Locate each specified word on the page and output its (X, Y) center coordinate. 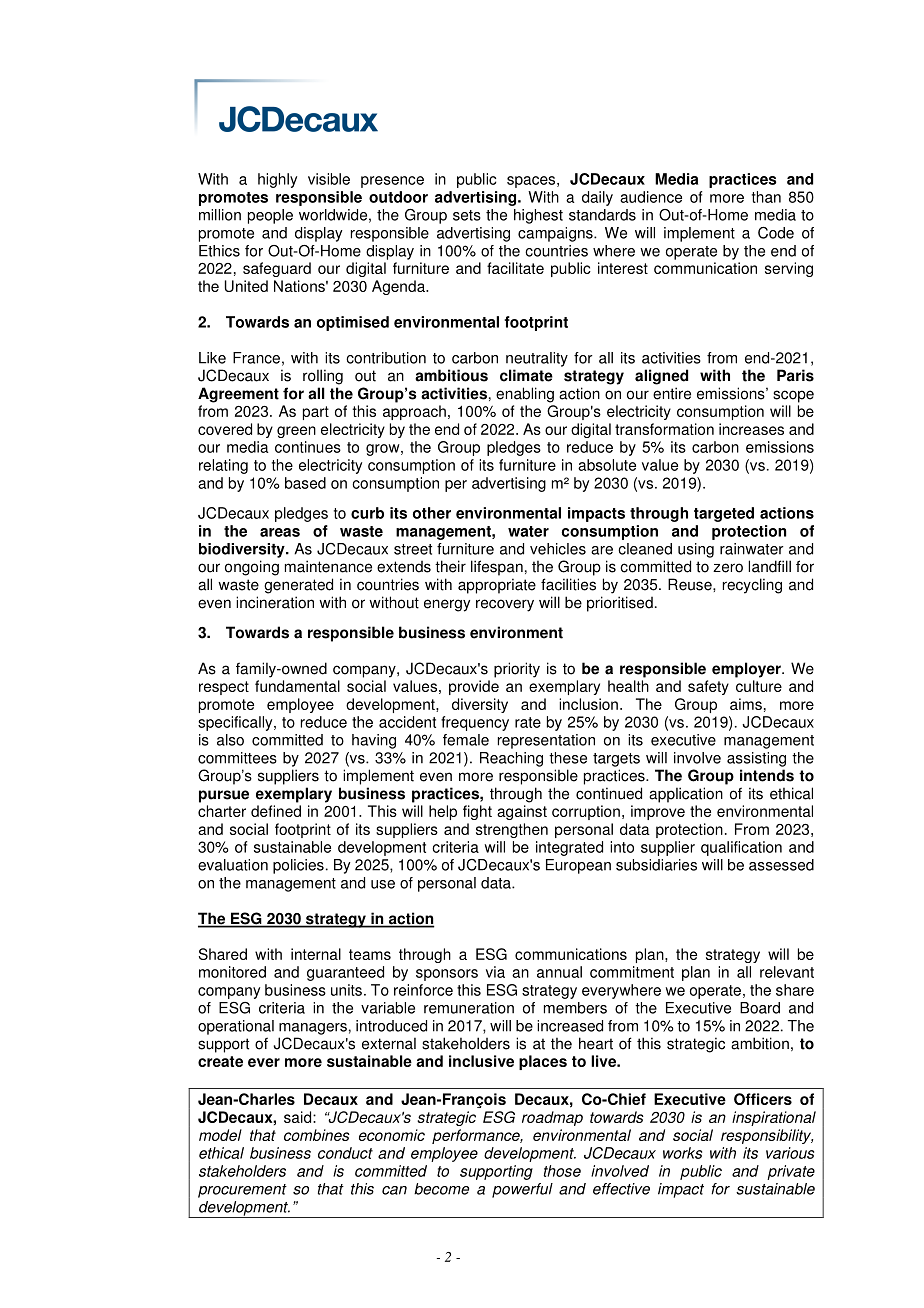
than (766, 197)
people (270, 216)
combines (317, 1135)
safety (708, 687)
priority (517, 670)
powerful (522, 1190)
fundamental (297, 686)
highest (538, 216)
